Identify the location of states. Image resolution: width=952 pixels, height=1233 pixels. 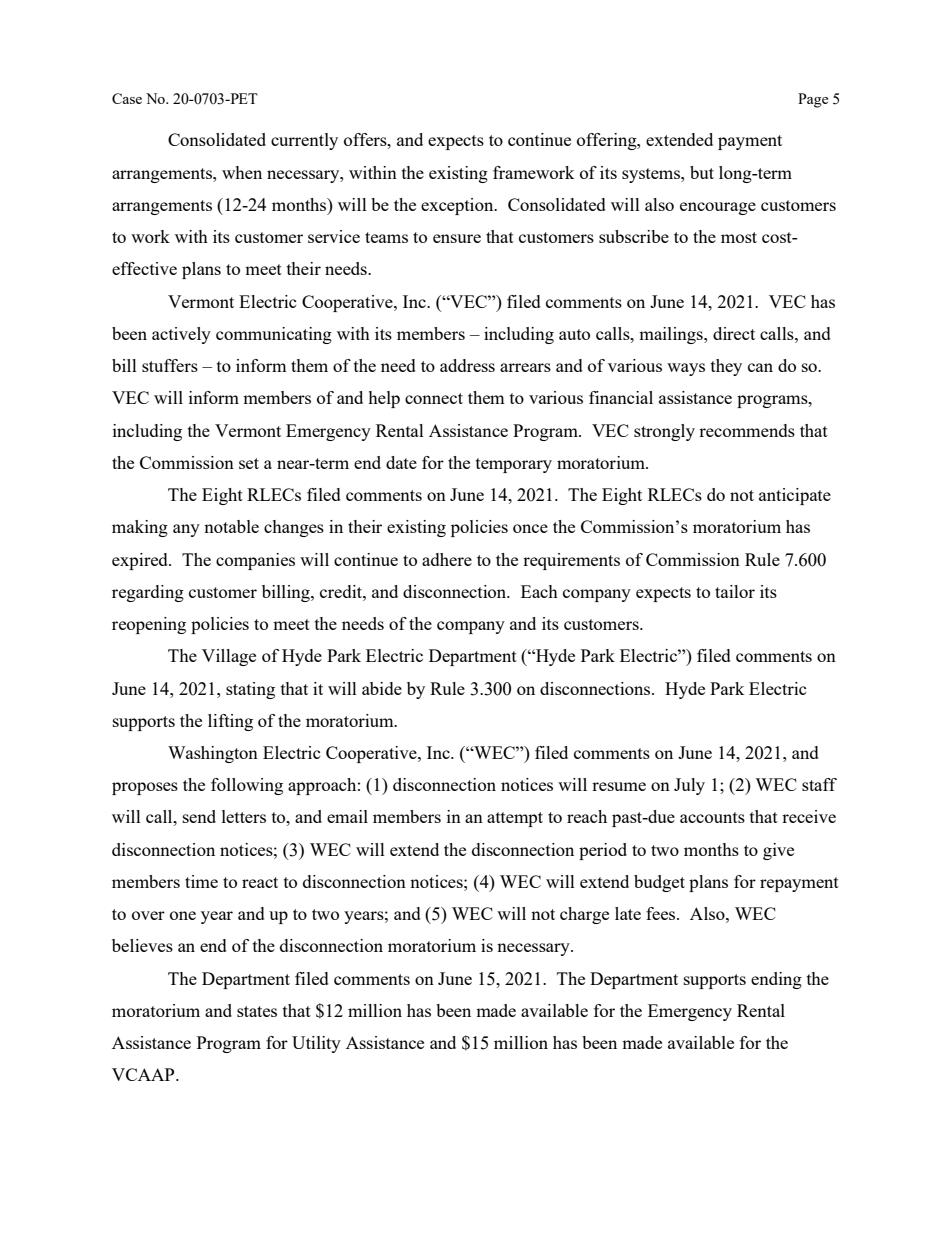
(257, 1011).
